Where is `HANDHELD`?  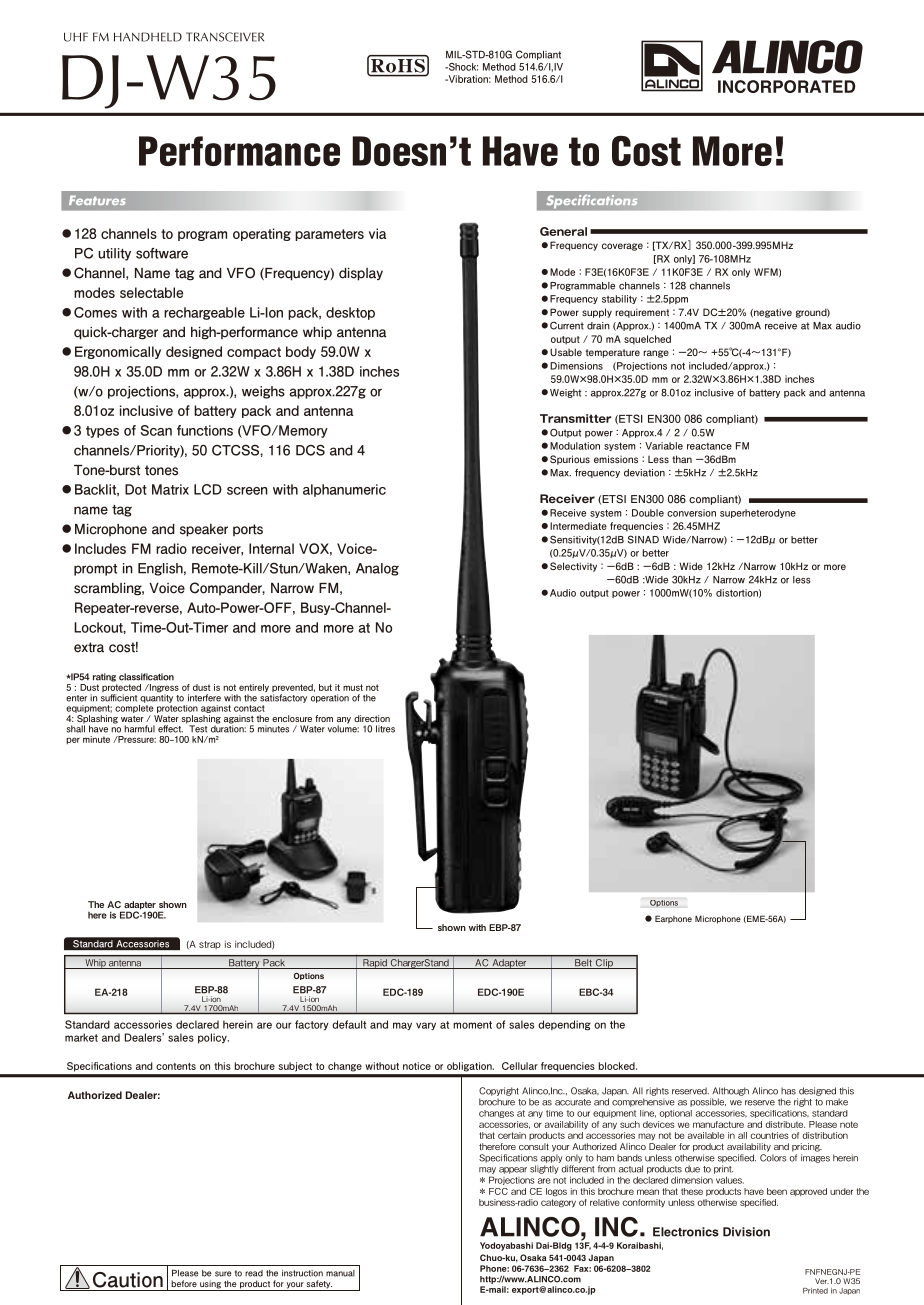
HANDHELD is located at coordinates (148, 37).
